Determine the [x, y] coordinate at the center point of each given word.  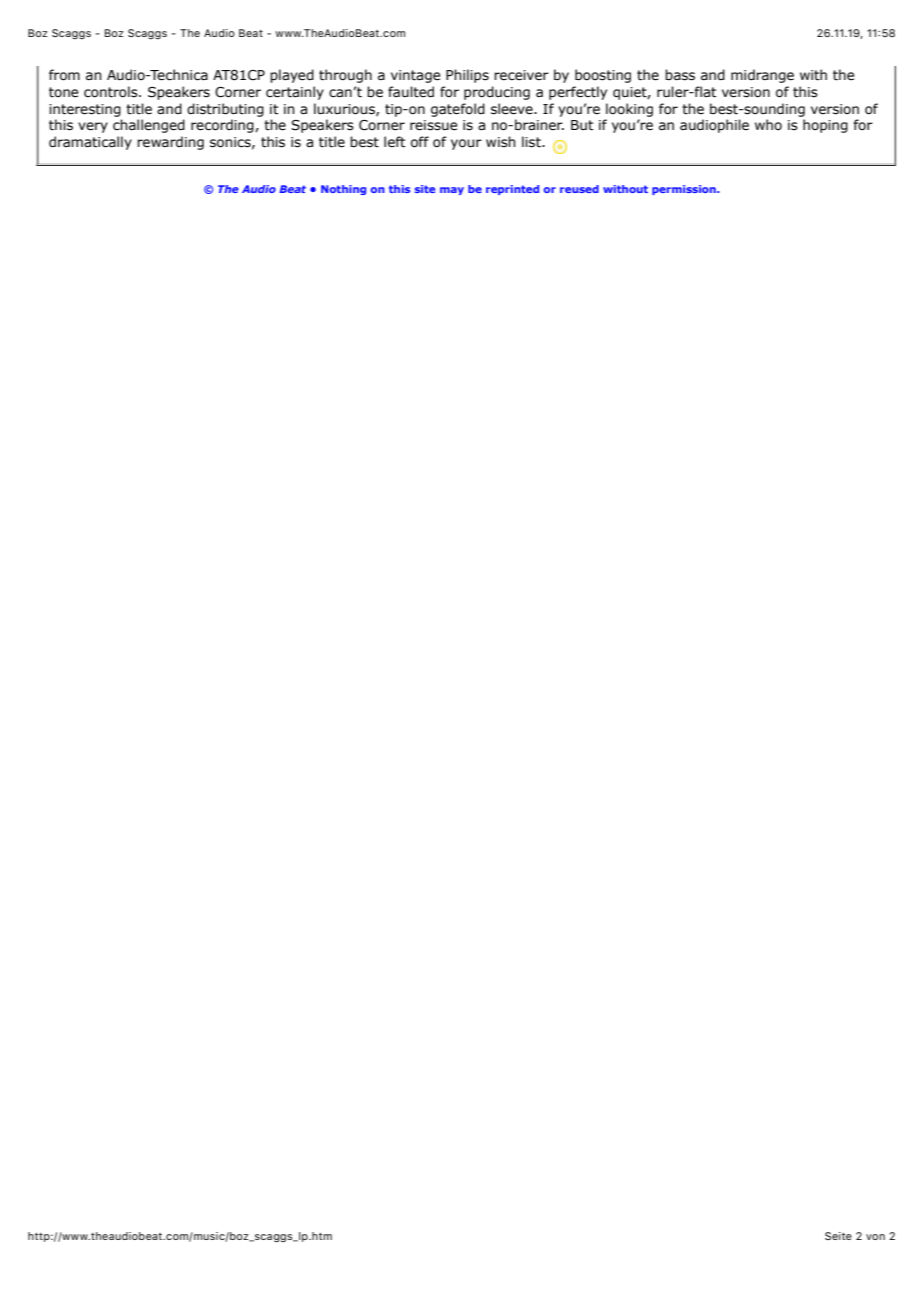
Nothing [343, 190]
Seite [838, 1236]
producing [497, 93]
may [452, 191]
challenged [149, 126]
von [875, 1237]
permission [685, 190]
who [768, 125]
